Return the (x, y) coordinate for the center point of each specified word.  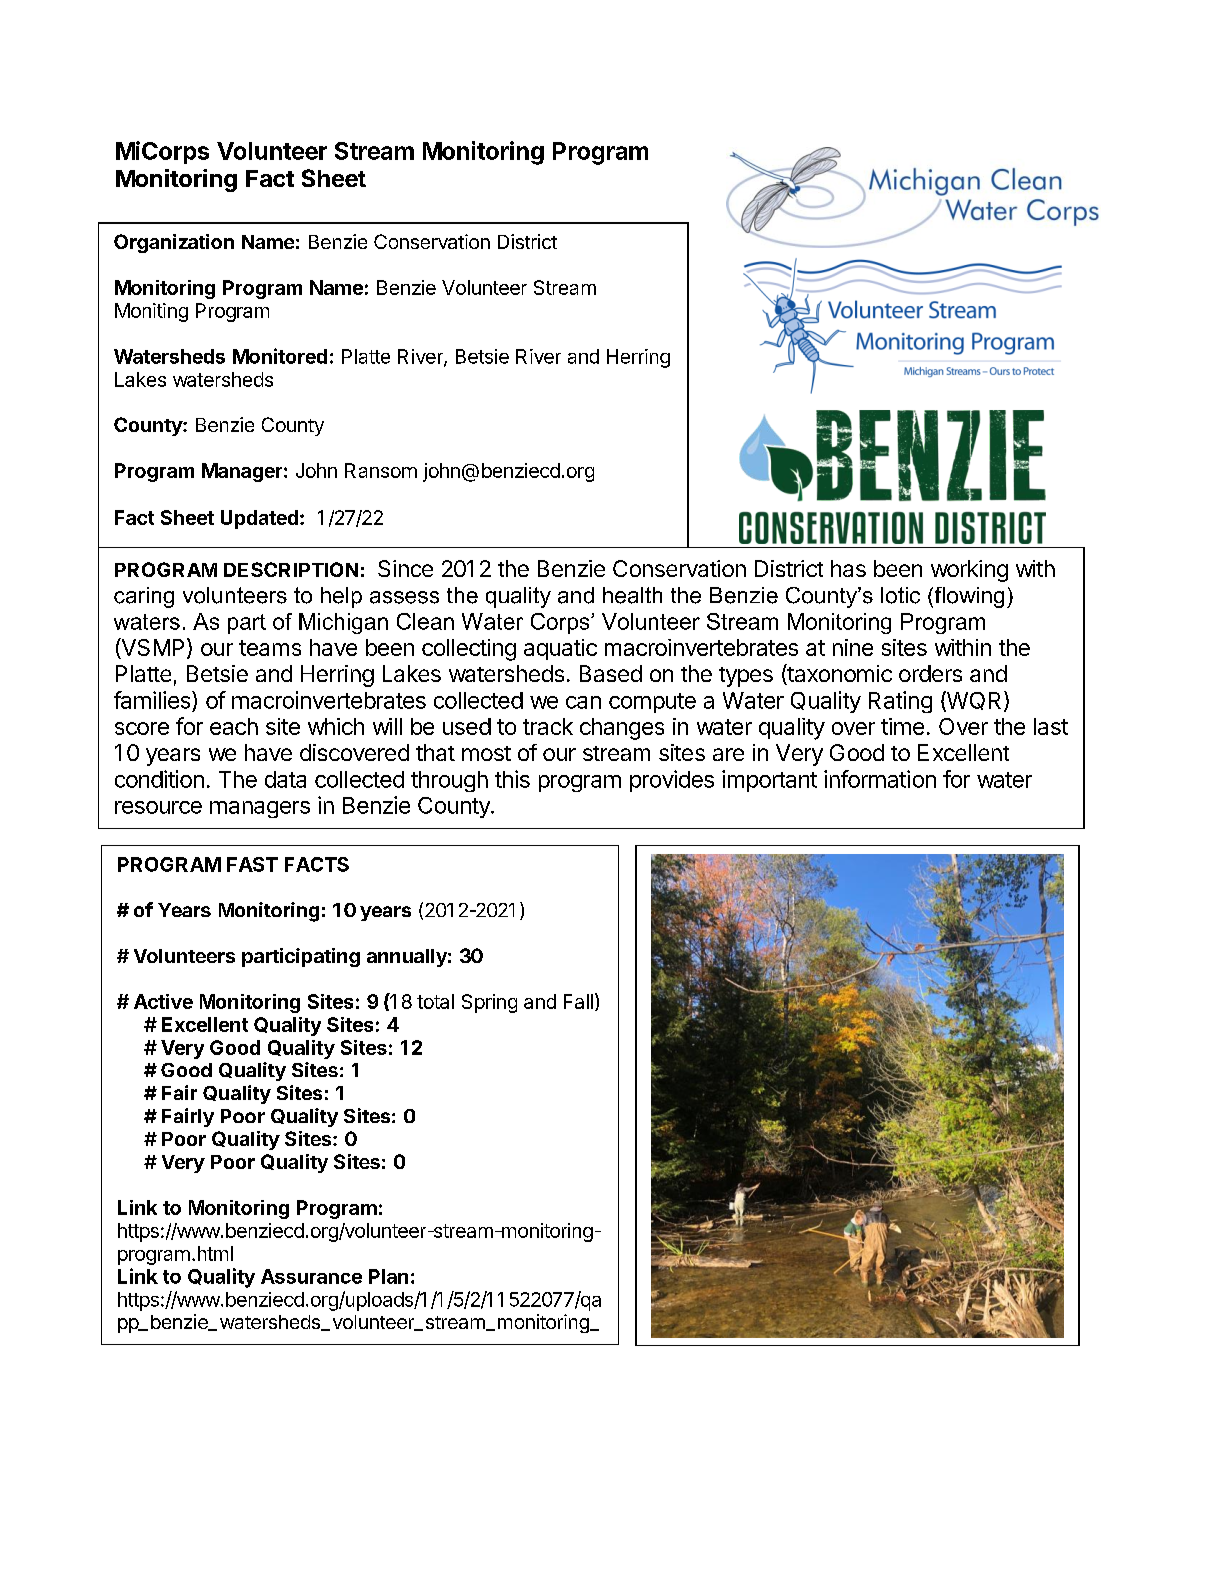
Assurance (311, 1276)
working (969, 571)
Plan (388, 1276)
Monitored (280, 356)
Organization (174, 243)
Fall (578, 1001)
